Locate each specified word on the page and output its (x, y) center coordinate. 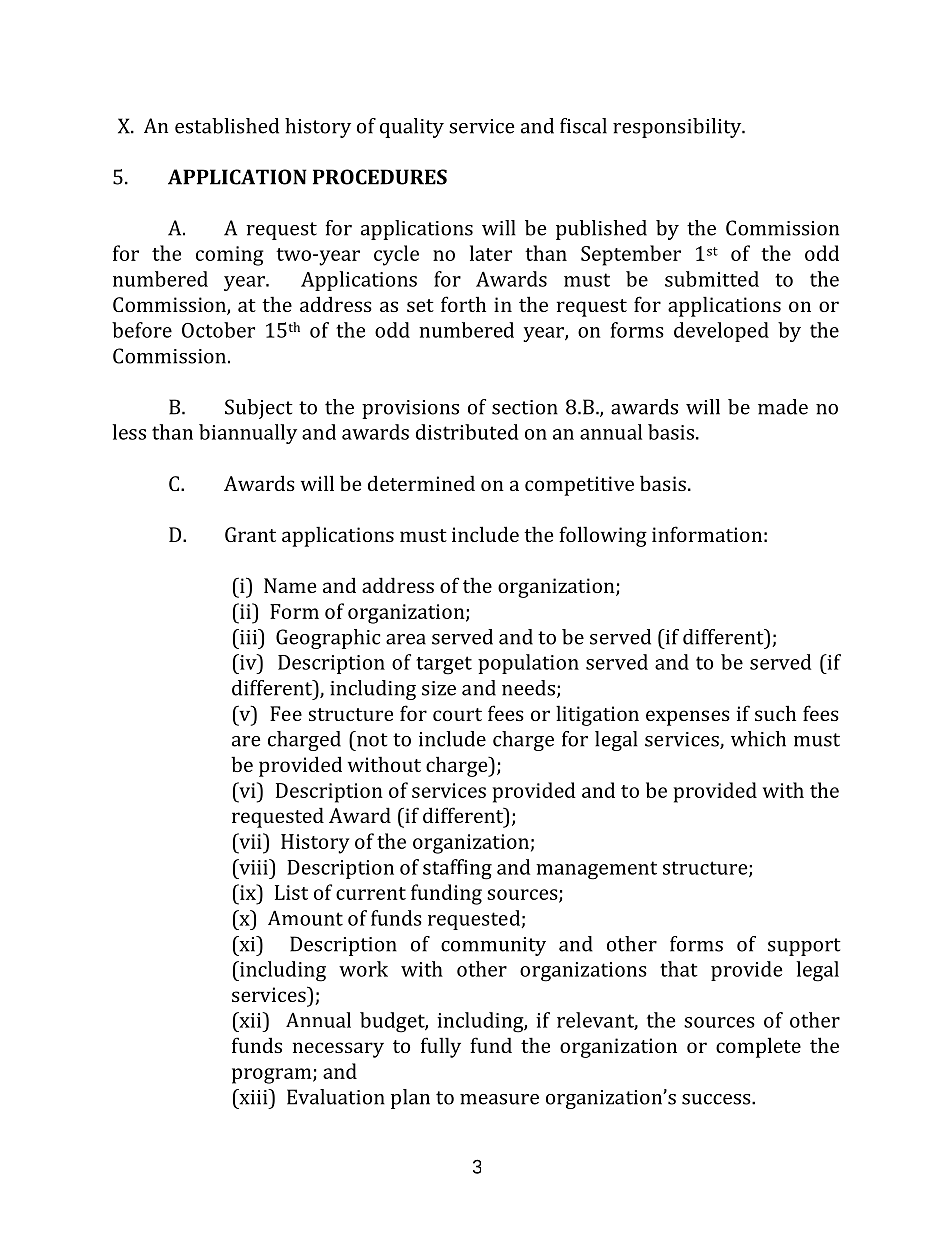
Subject (259, 409)
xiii (253, 1097)
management (596, 870)
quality (412, 128)
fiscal (583, 126)
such (775, 713)
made (783, 407)
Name (290, 585)
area (406, 639)
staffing (457, 869)
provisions (410, 409)
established (227, 126)
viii (253, 867)
